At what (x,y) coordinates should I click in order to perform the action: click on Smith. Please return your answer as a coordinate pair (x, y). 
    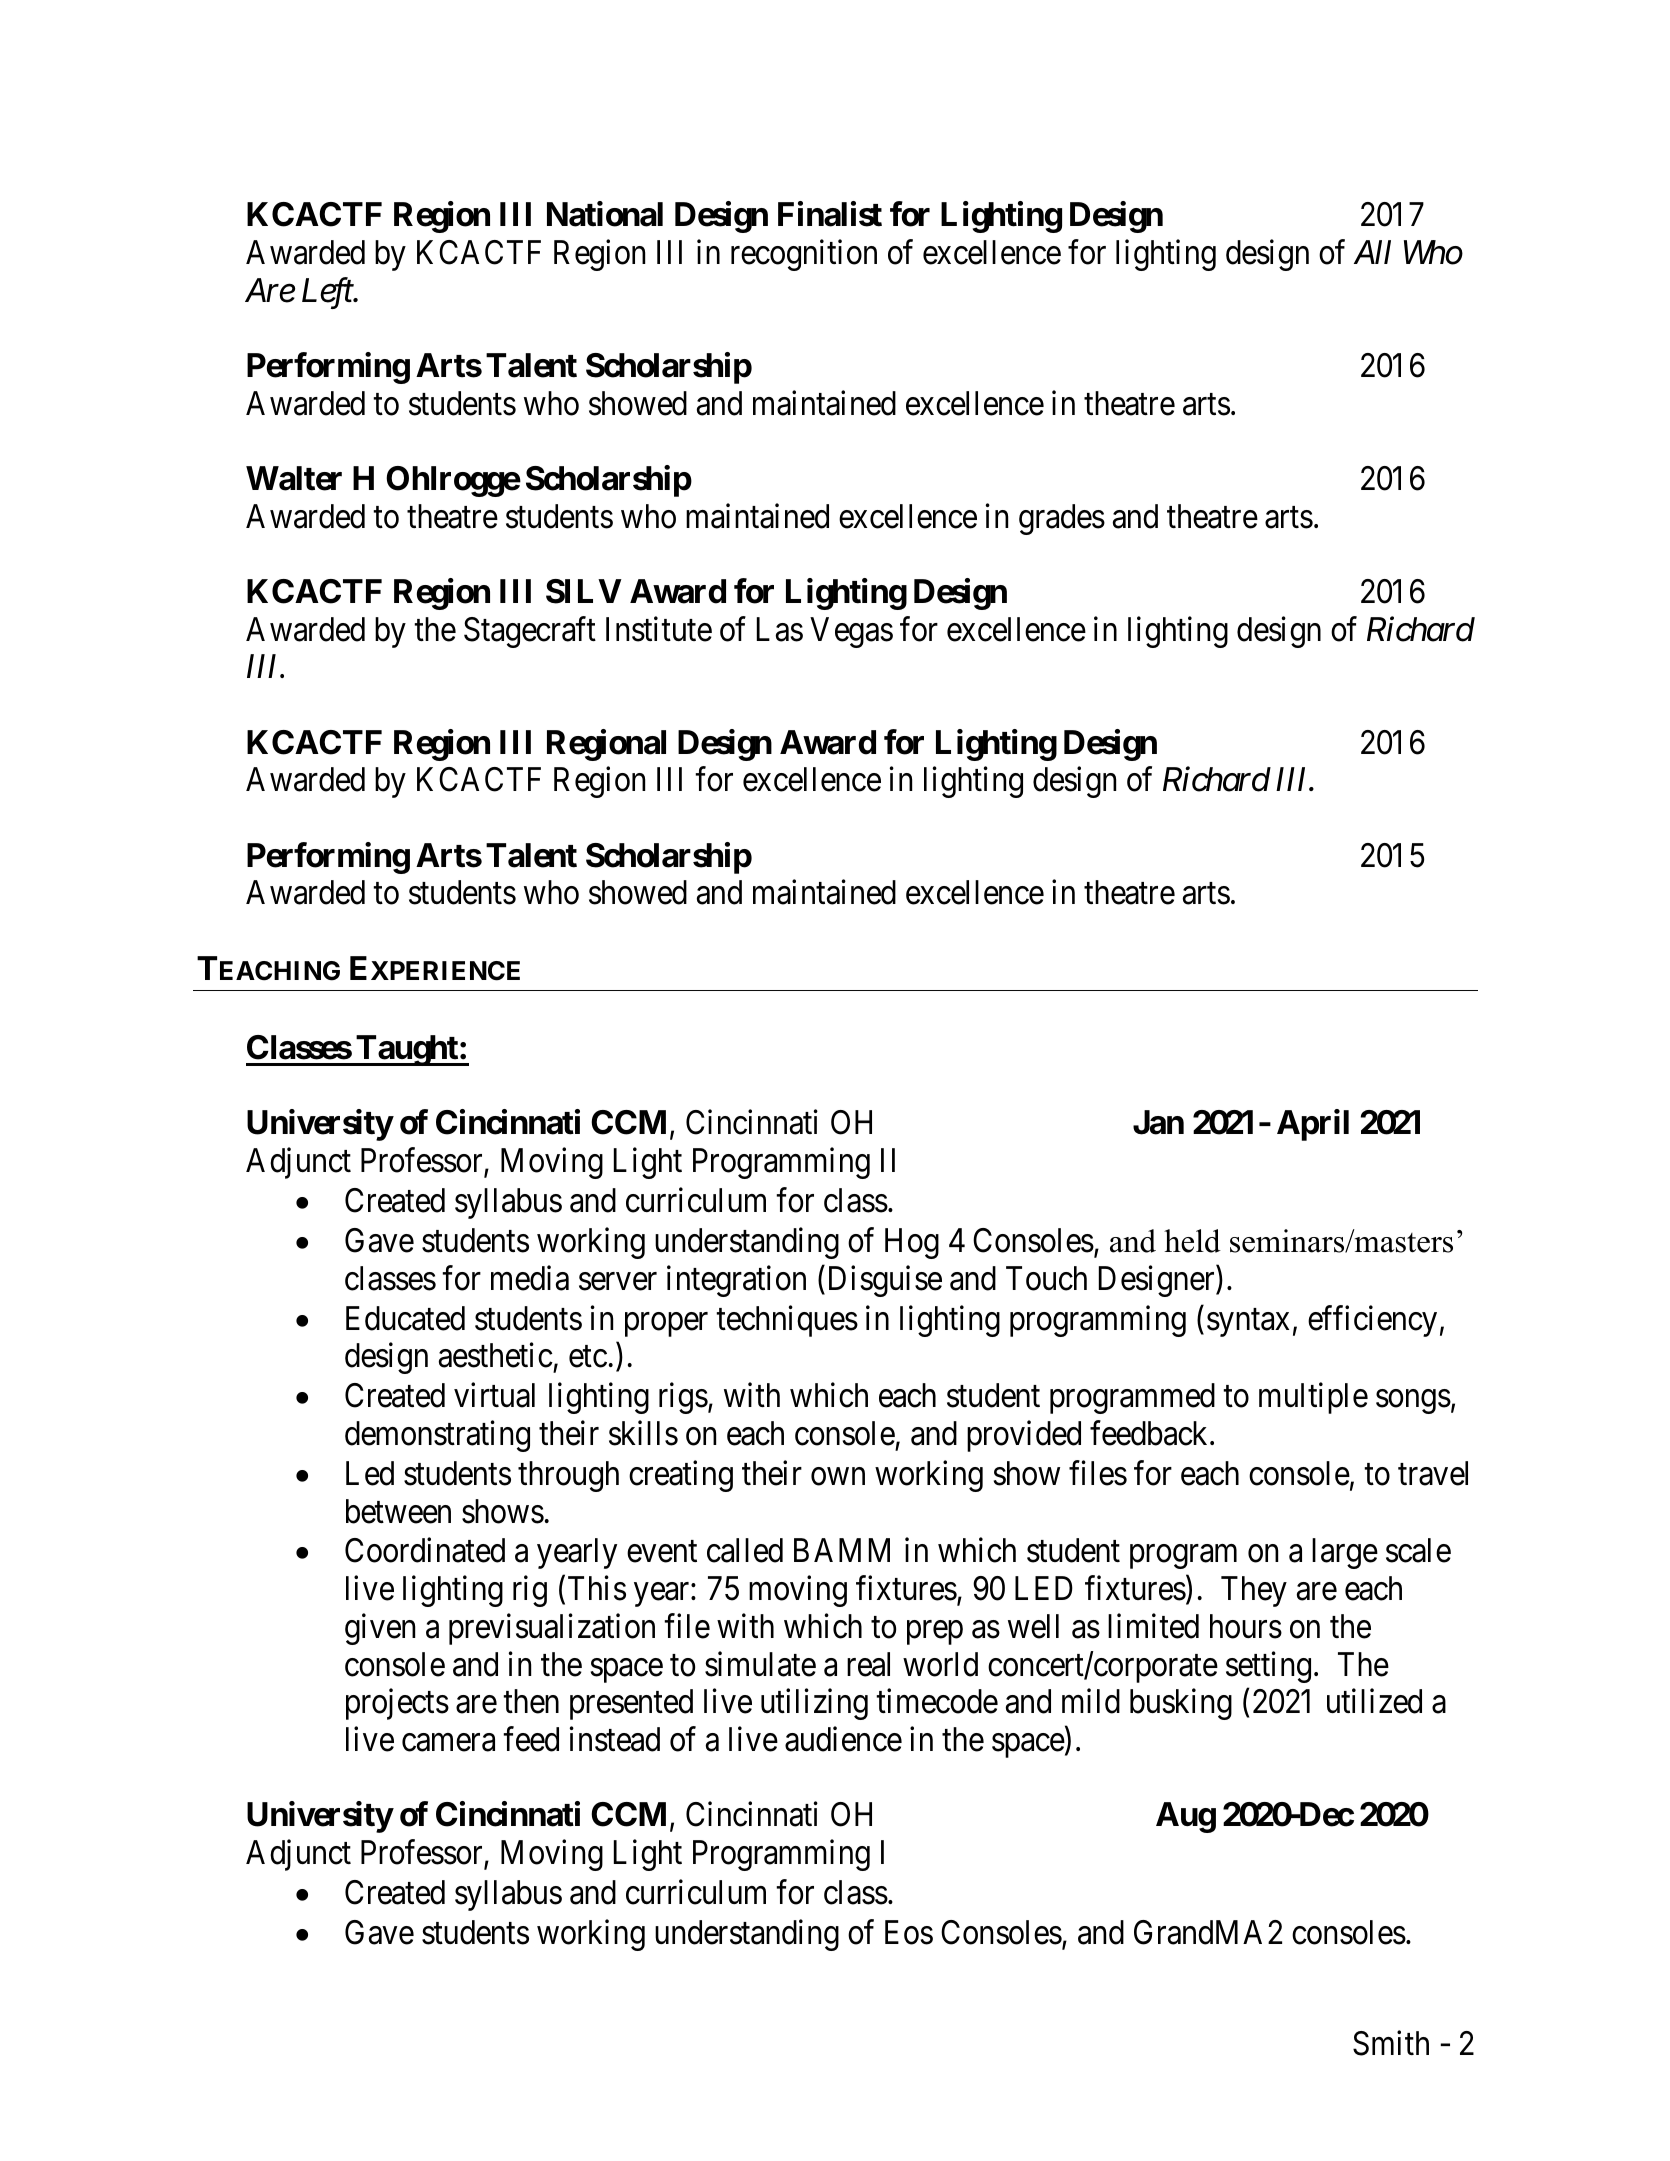
    Looking at the image, I should click on (1391, 2043).
